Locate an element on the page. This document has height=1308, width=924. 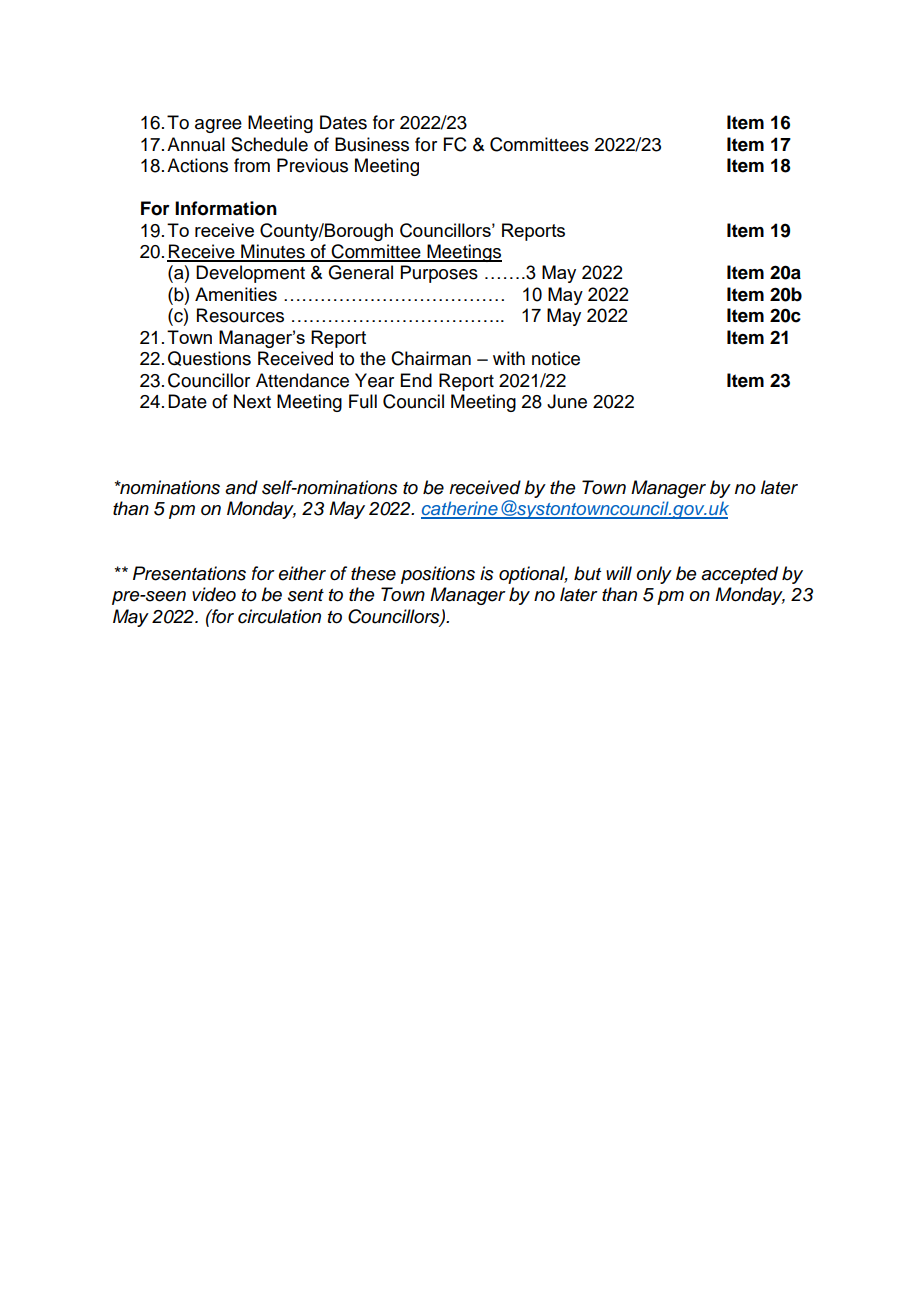
June is located at coordinates (567, 401).
